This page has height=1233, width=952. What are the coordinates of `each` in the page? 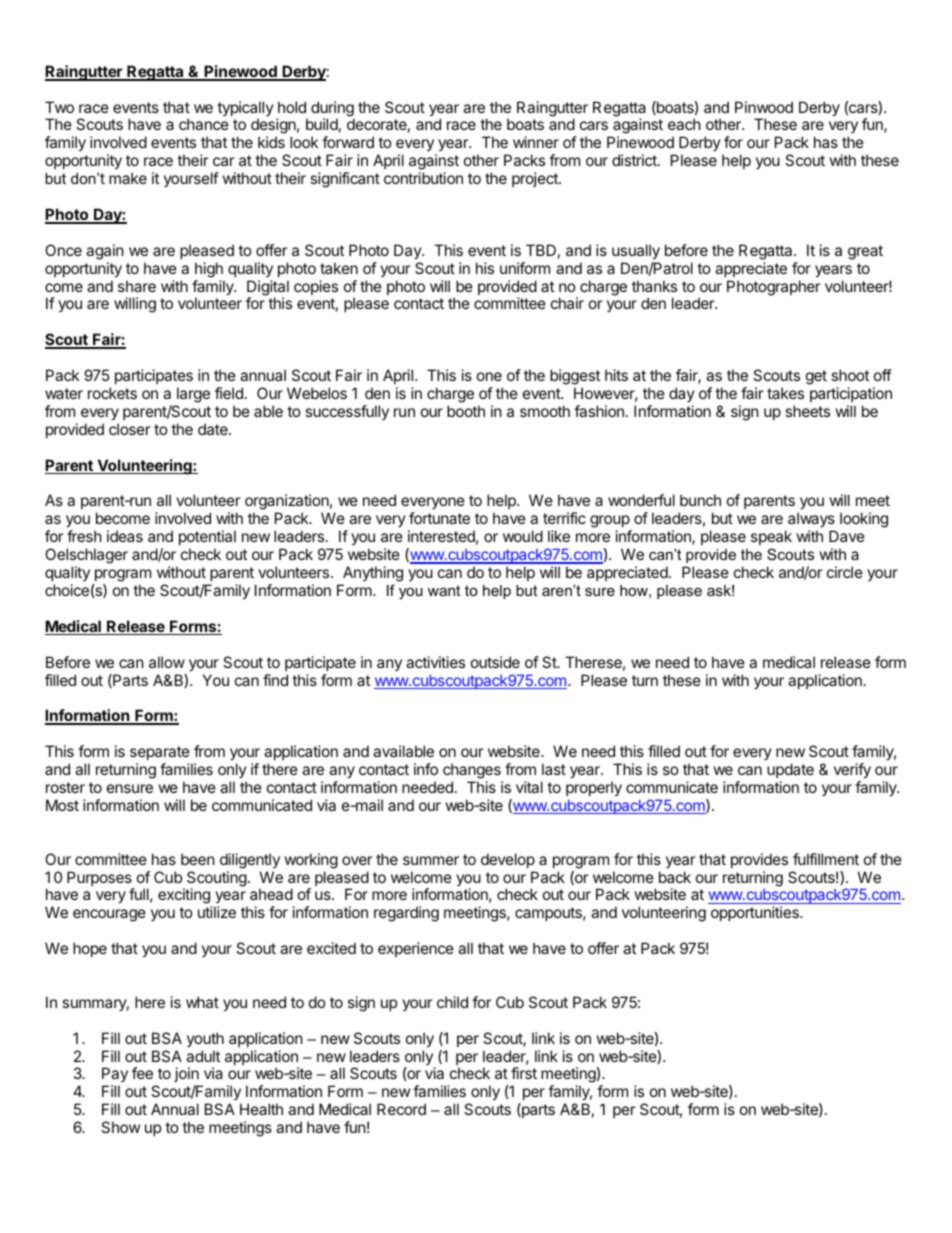 It's located at (684, 124).
